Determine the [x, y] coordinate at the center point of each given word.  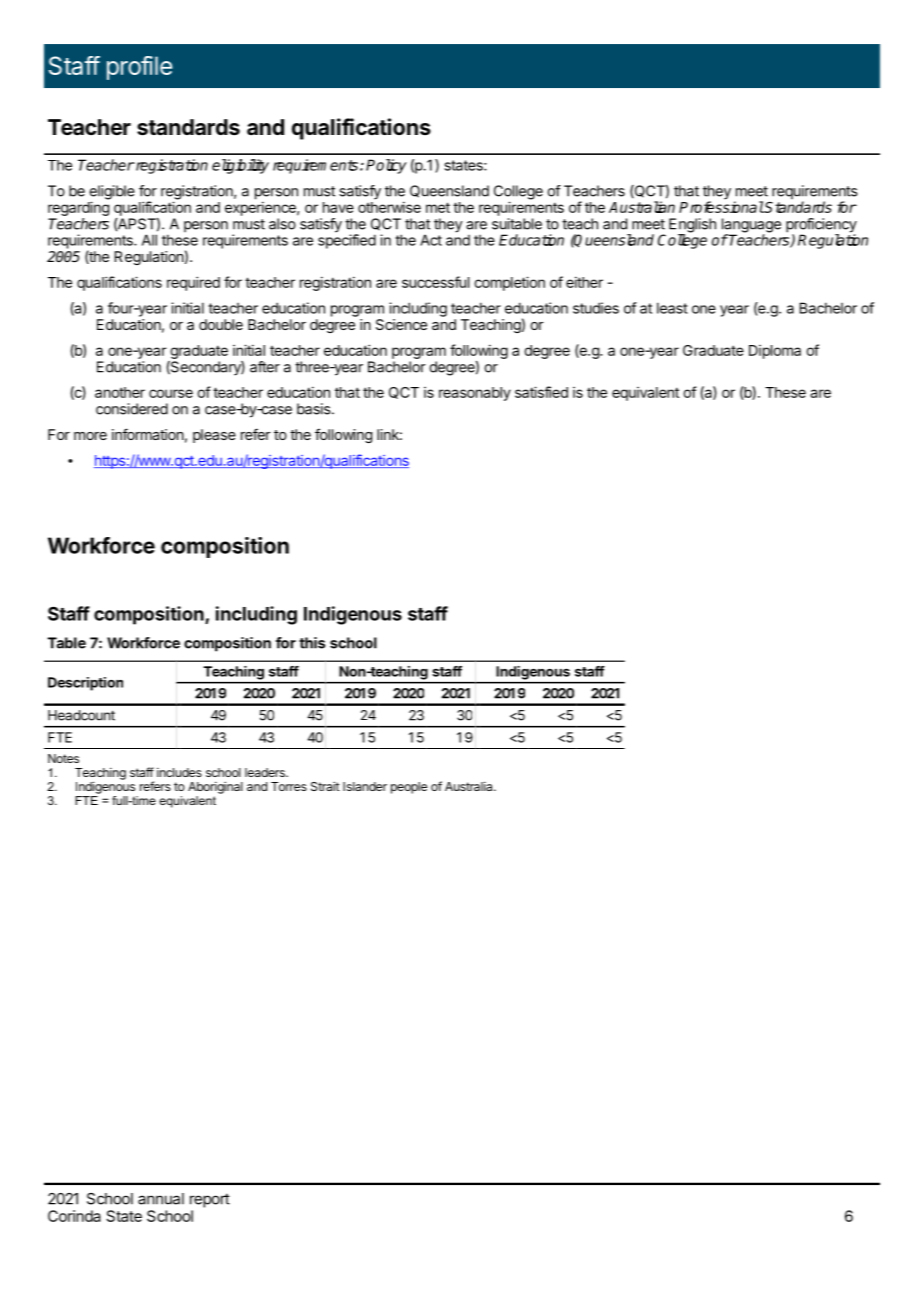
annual [161, 1199]
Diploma [775, 352]
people [409, 788]
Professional [721, 207]
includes [179, 772]
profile [139, 68]
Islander [365, 786]
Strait [325, 786]
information [148, 434]
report [210, 1200]
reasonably [475, 394]
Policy [386, 166]
